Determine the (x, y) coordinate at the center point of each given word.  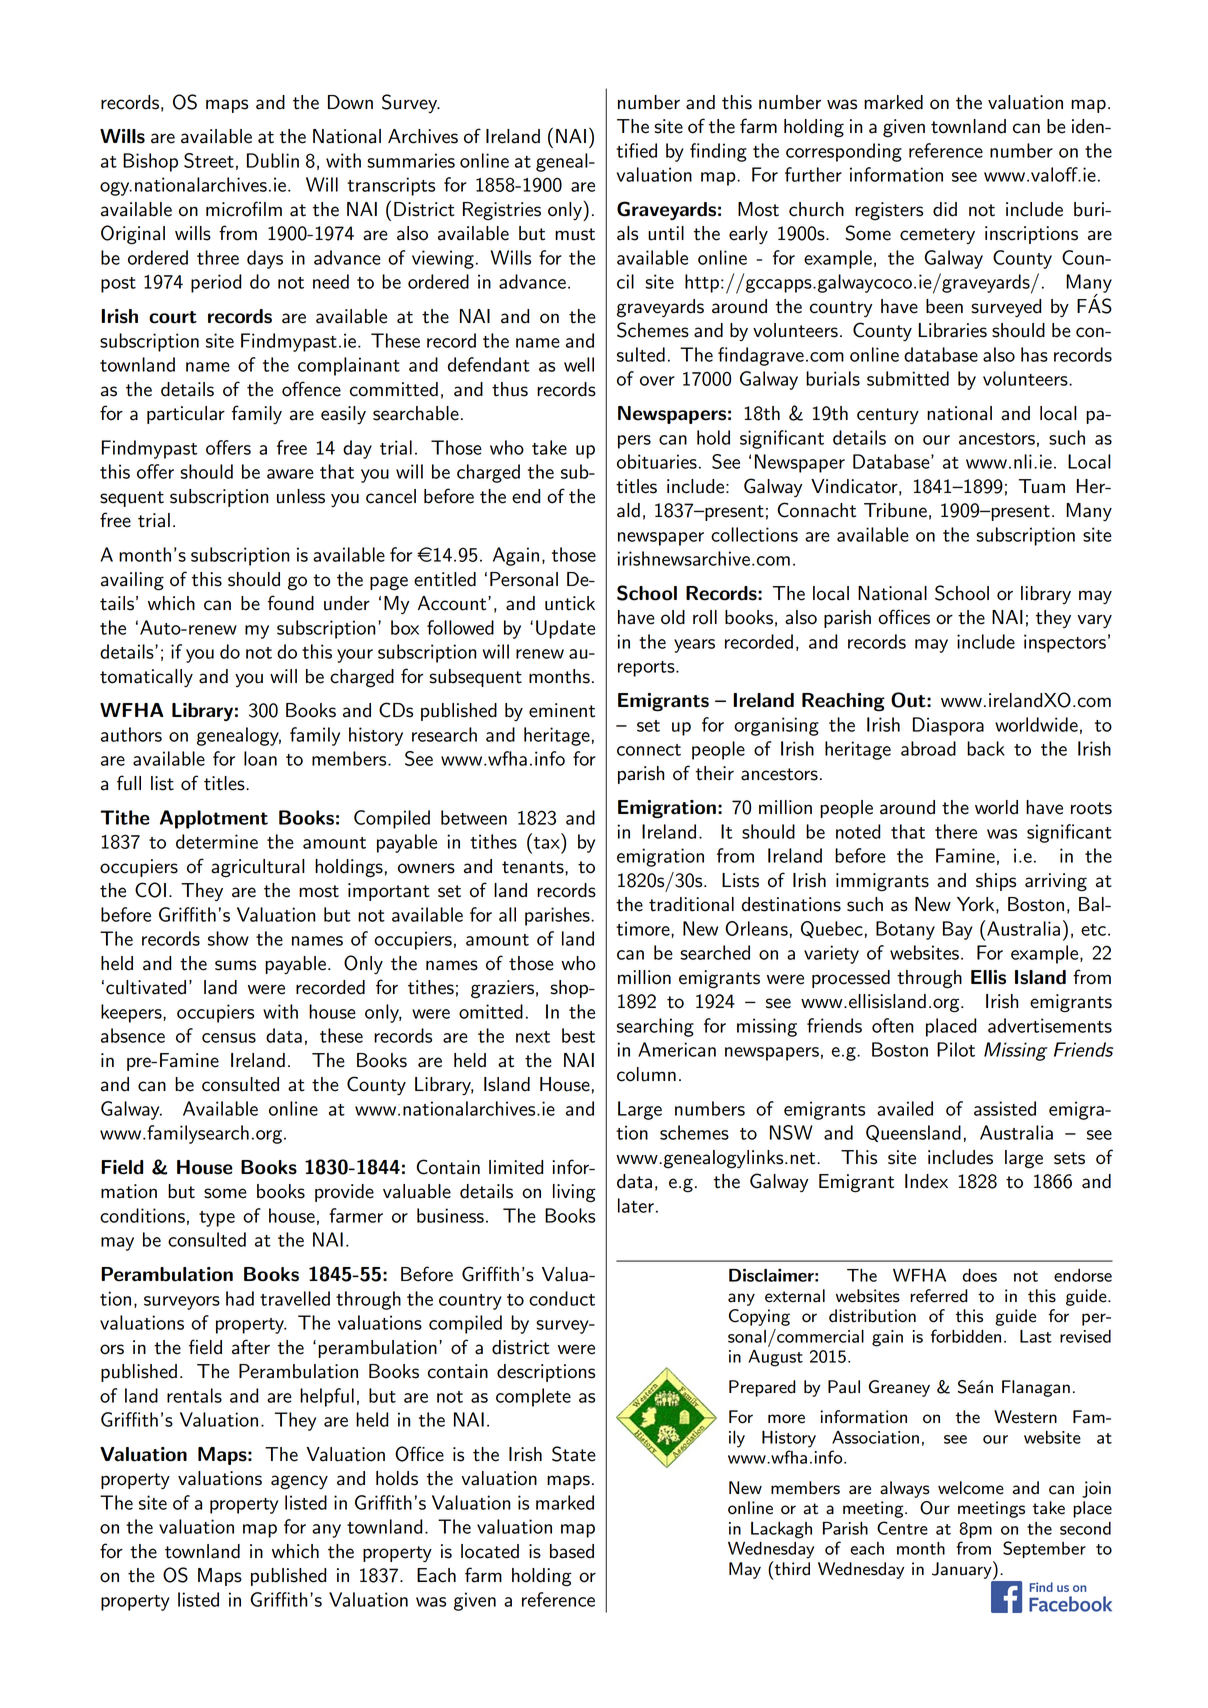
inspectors (1065, 643)
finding (718, 152)
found (291, 603)
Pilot (956, 1049)
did (945, 209)
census (229, 1038)
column (646, 1074)
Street (209, 160)
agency (299, 1482)
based (572, 1551)
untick (570, 603)
